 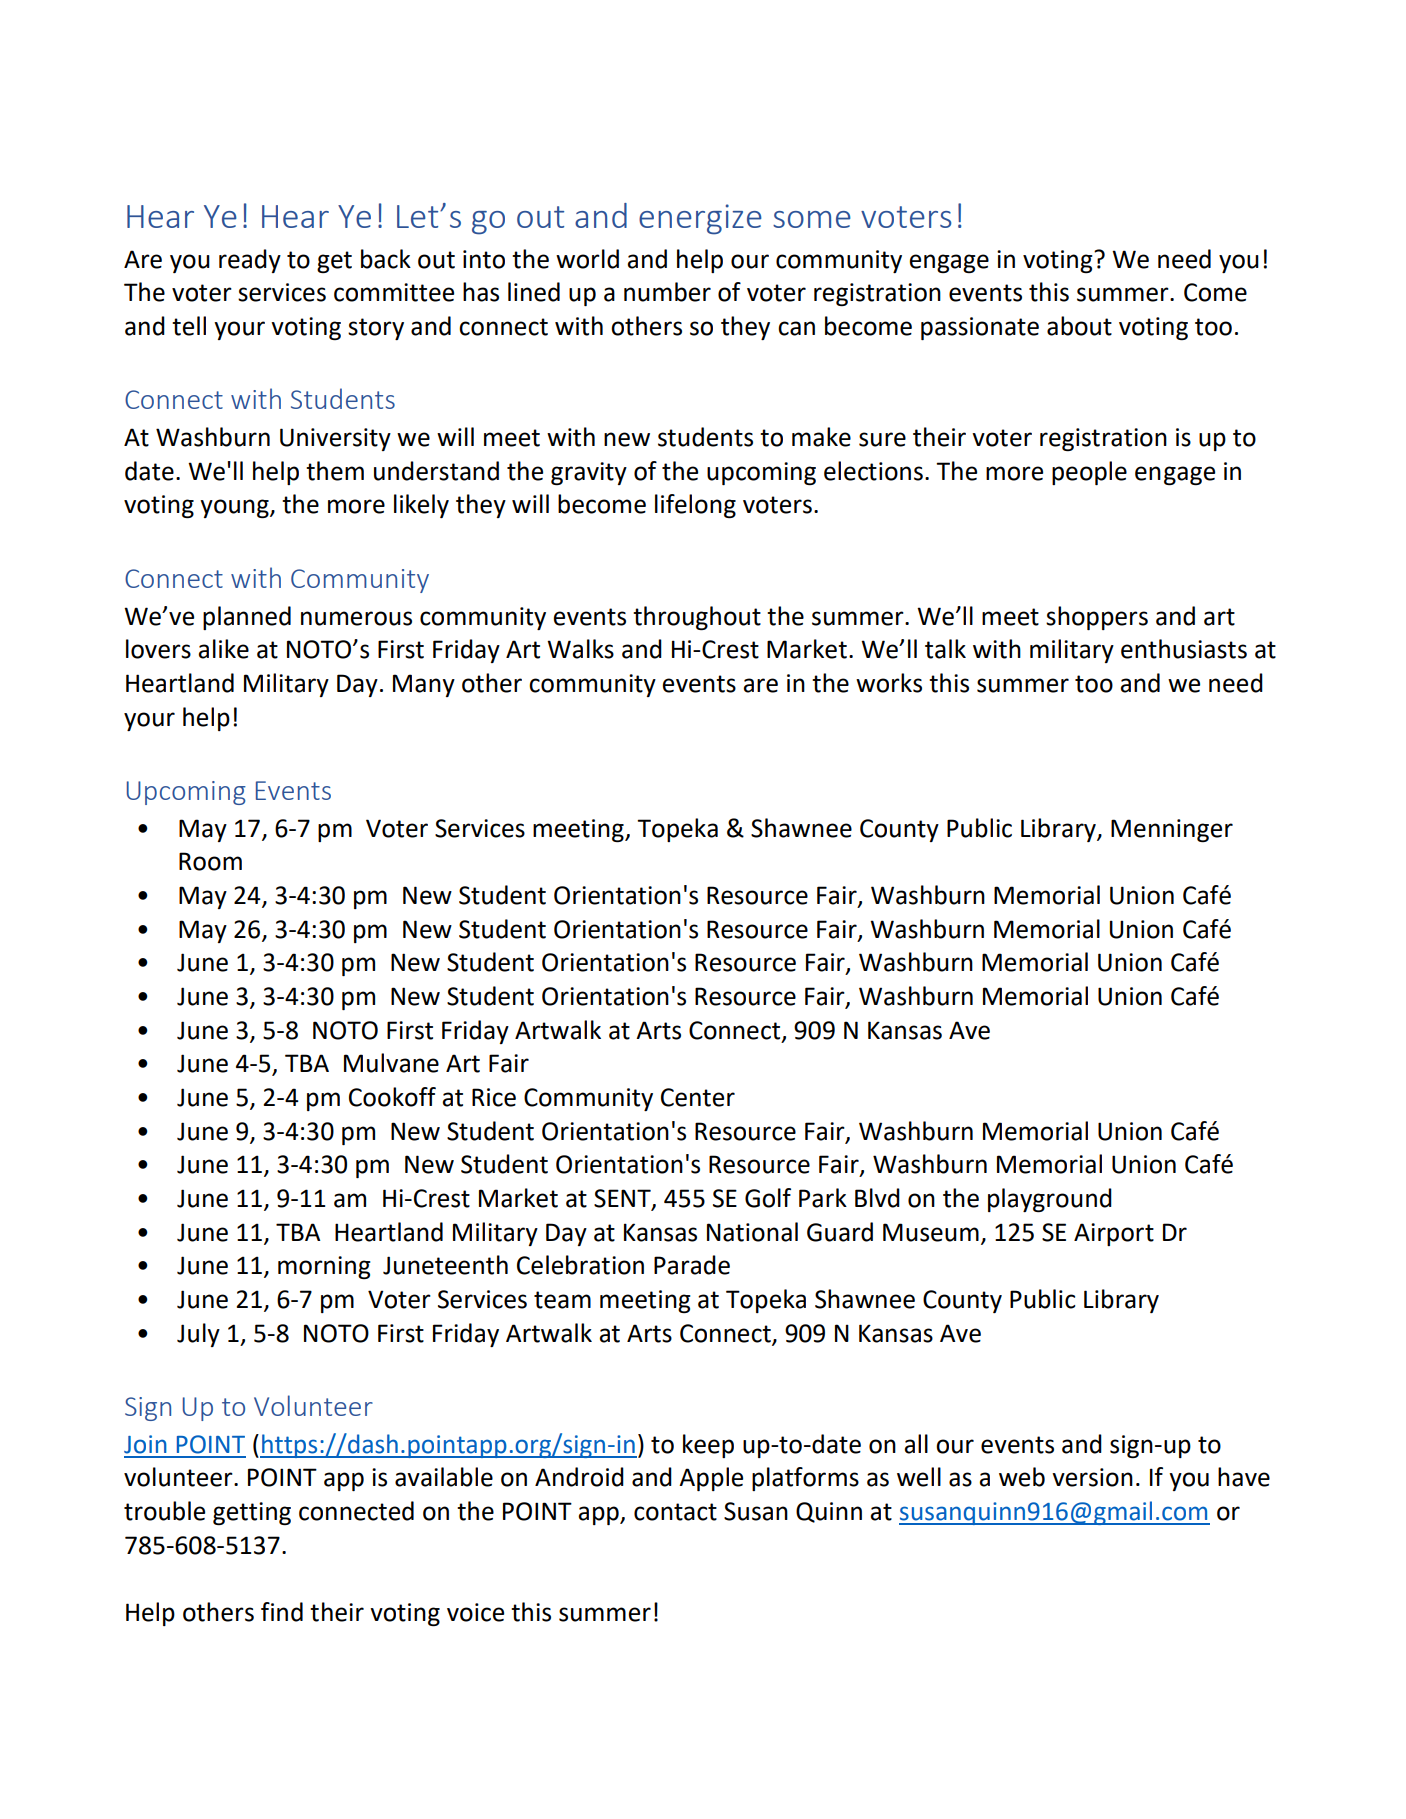 What do you see at coordinates (698, 1097) in the screenshot?
I see `Center` at bounding box center [698, 1097].
